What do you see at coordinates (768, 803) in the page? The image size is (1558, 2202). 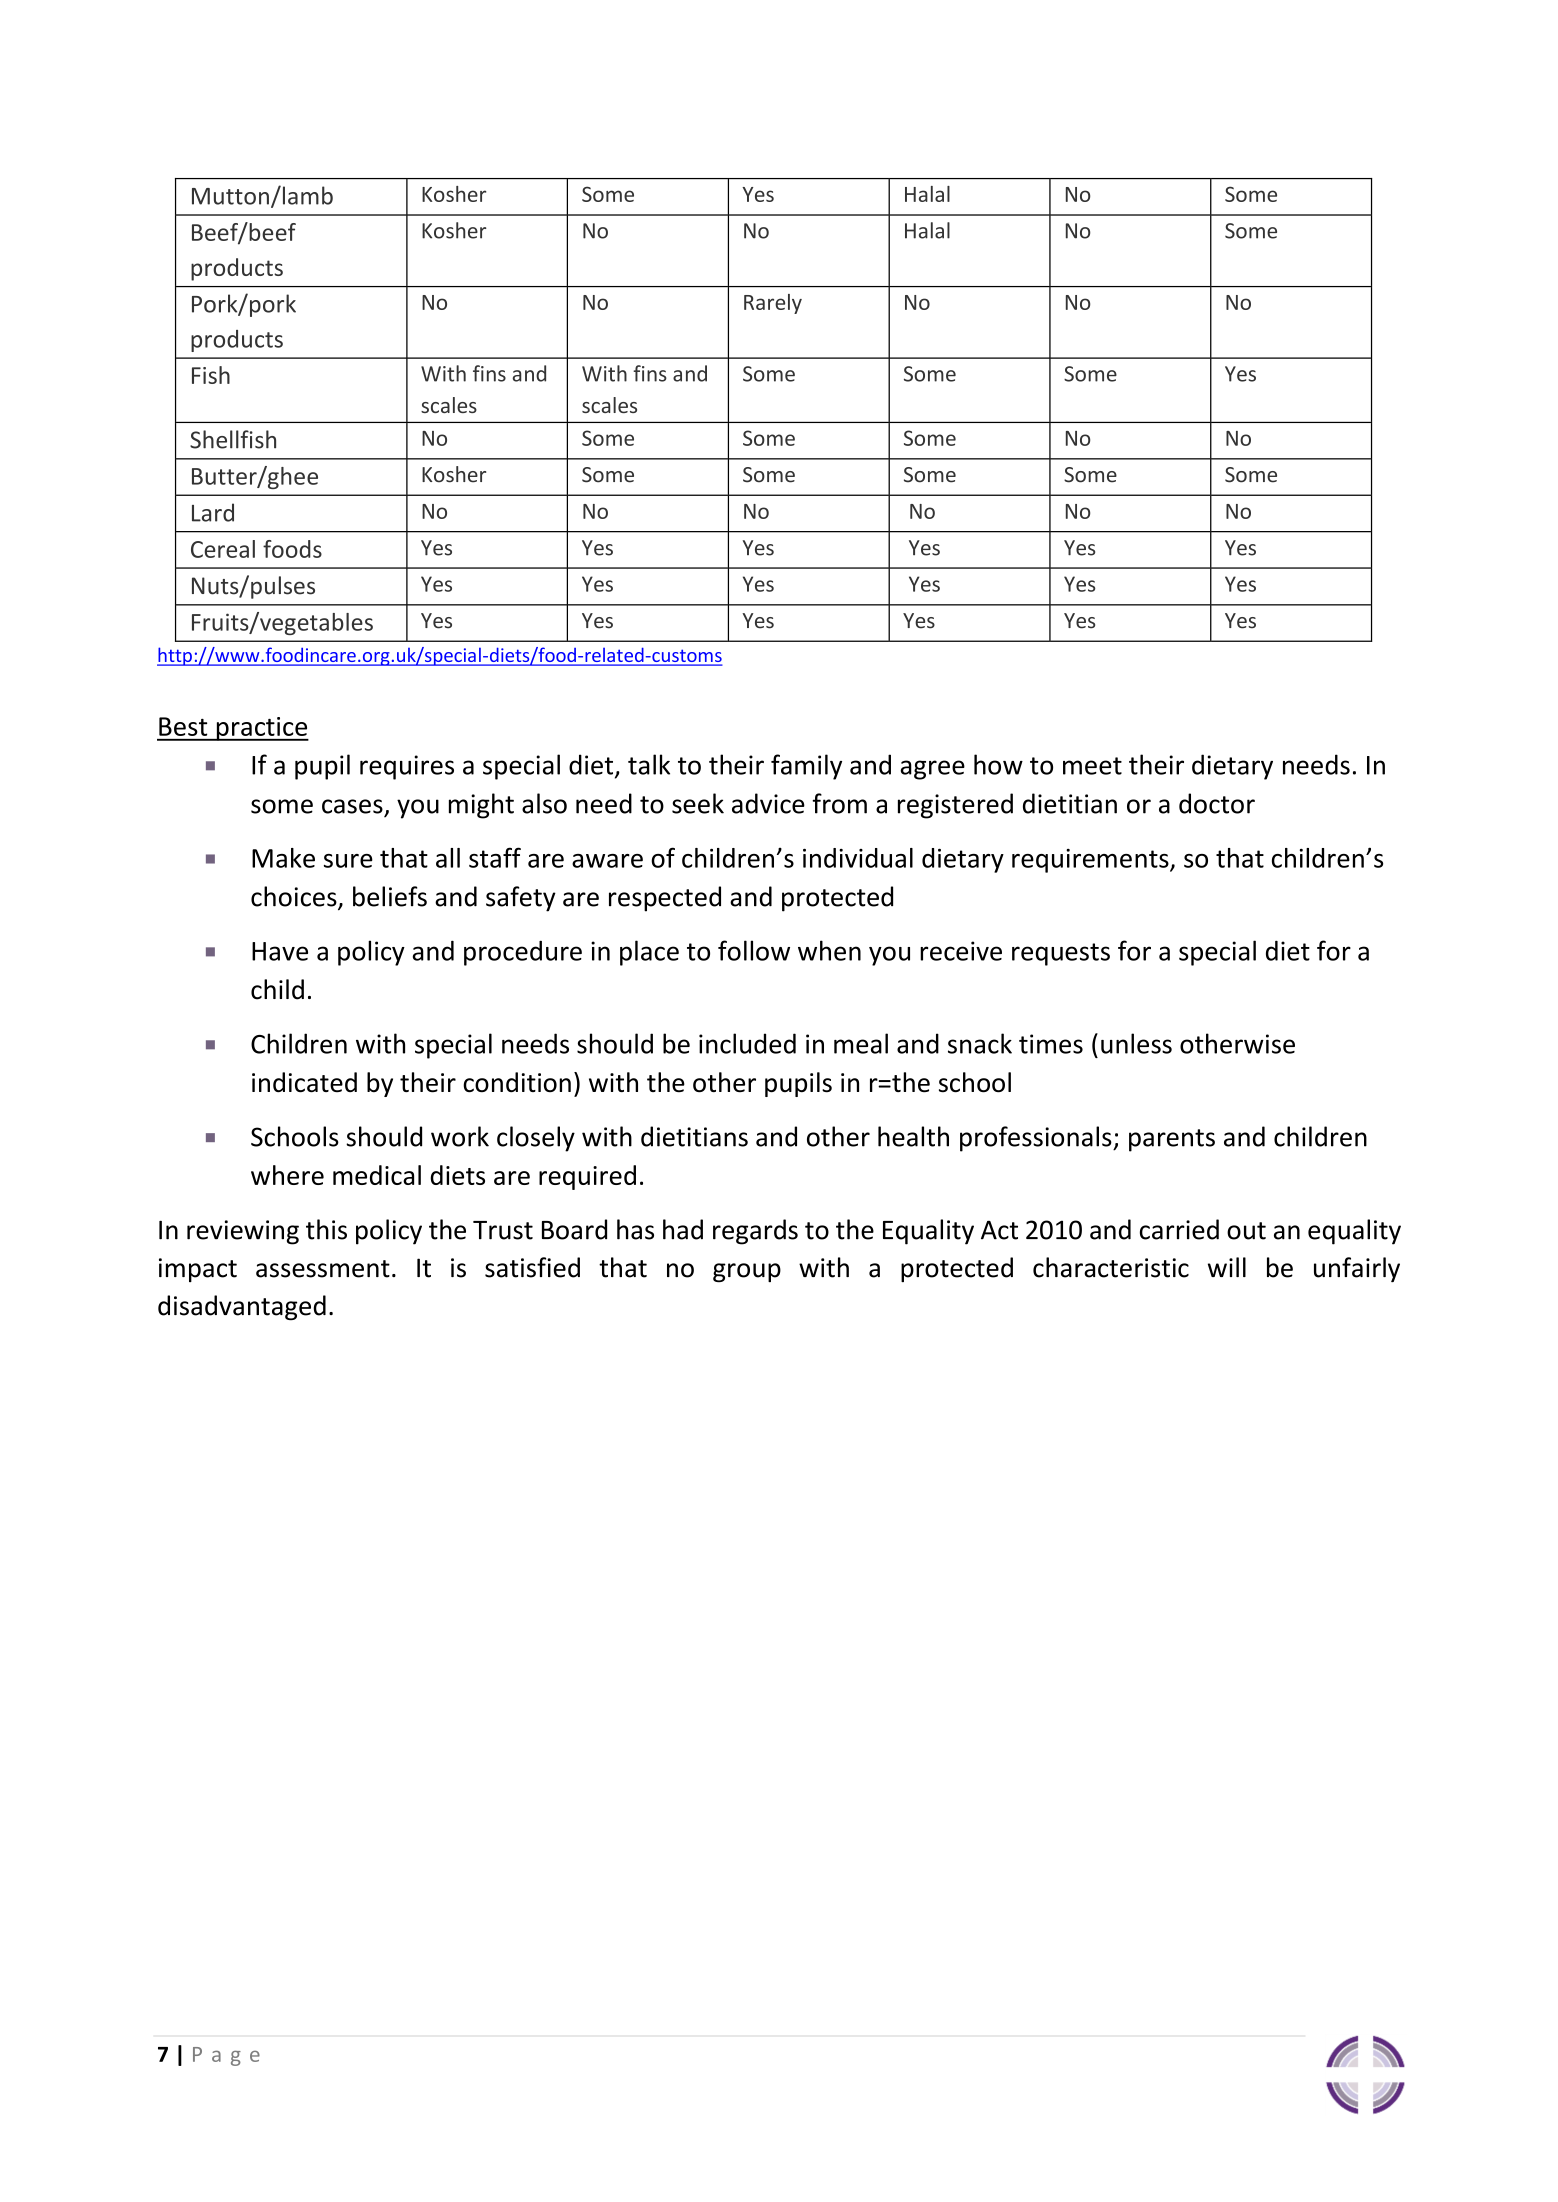 I see `advice` at bounding box center [768, 803].
